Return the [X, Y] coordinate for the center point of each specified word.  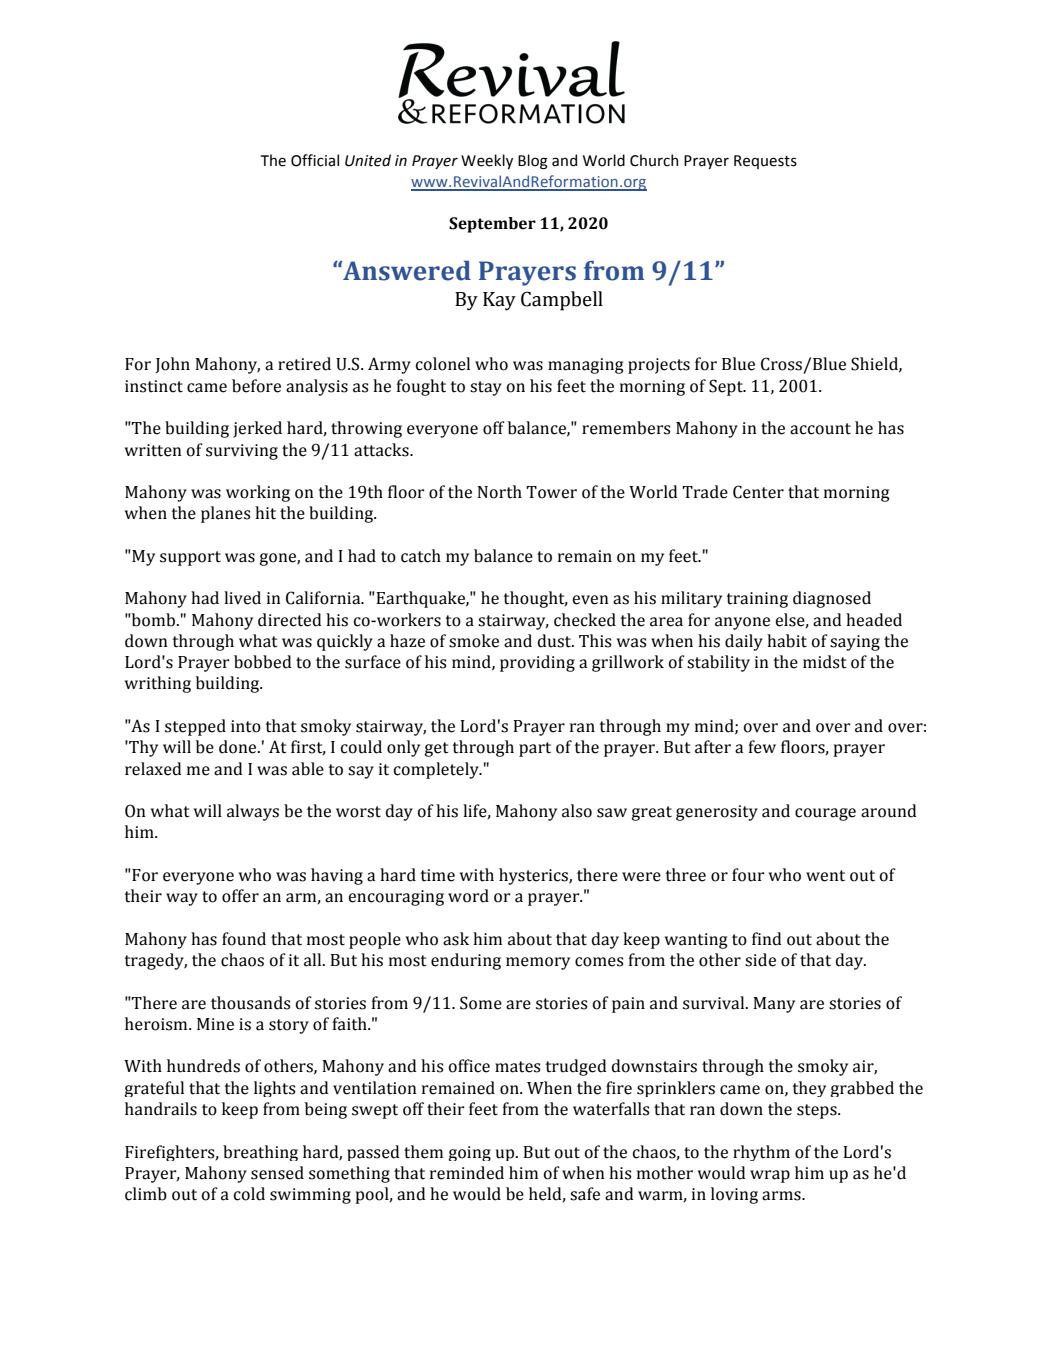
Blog [533, 162]
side [760, 960]
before [256, 386]
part [535, 749]
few [762, 747]
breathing [260, 1153]
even [590, 600]
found [244, 939]
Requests [765, 162]
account [820, 429]
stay [486, 388]
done [239, 747]
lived [242, 598]
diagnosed [832, 599]
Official [315, 160]
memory [538, 963]
